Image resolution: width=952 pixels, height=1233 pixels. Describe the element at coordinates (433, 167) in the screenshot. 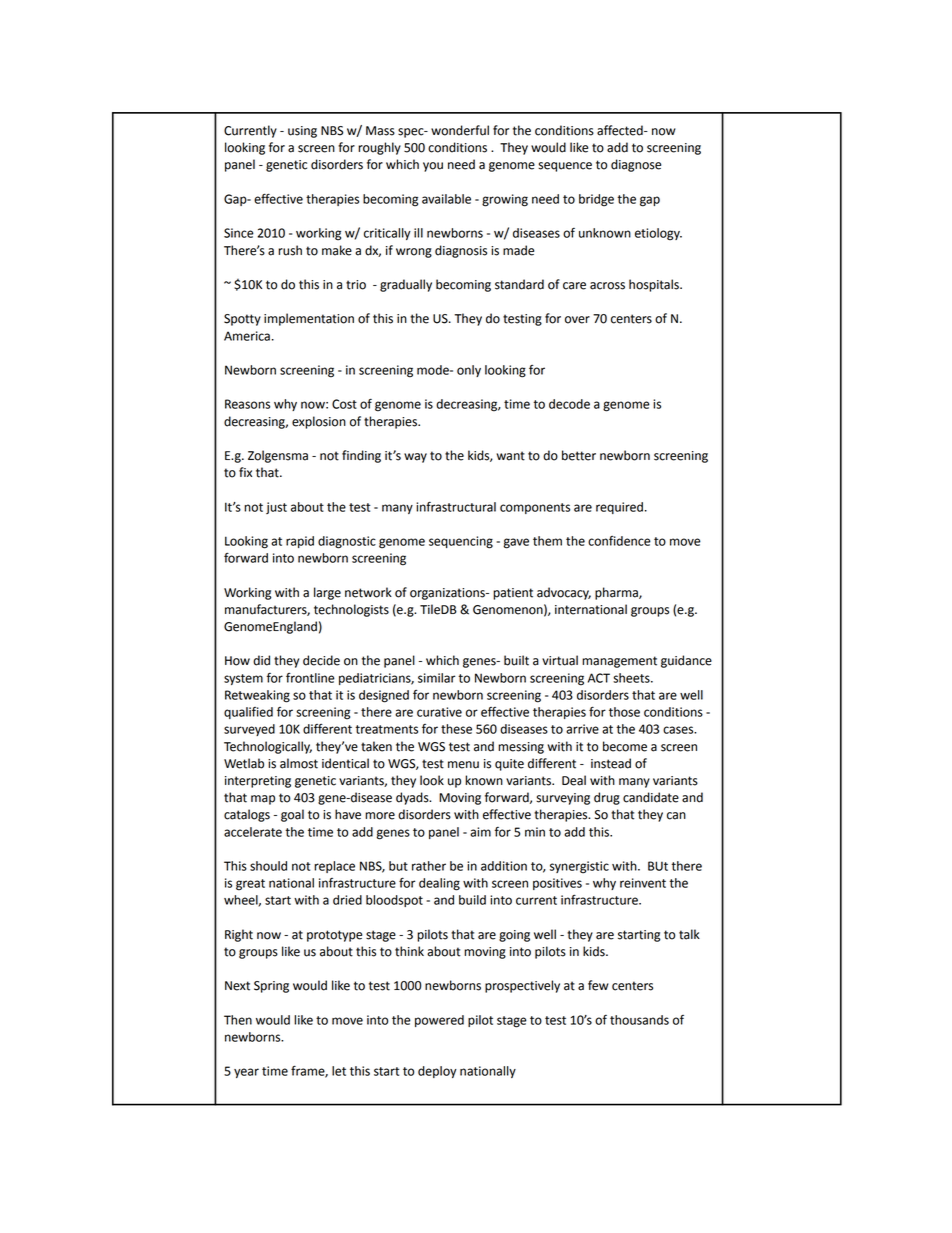

I see `you` at that location.
